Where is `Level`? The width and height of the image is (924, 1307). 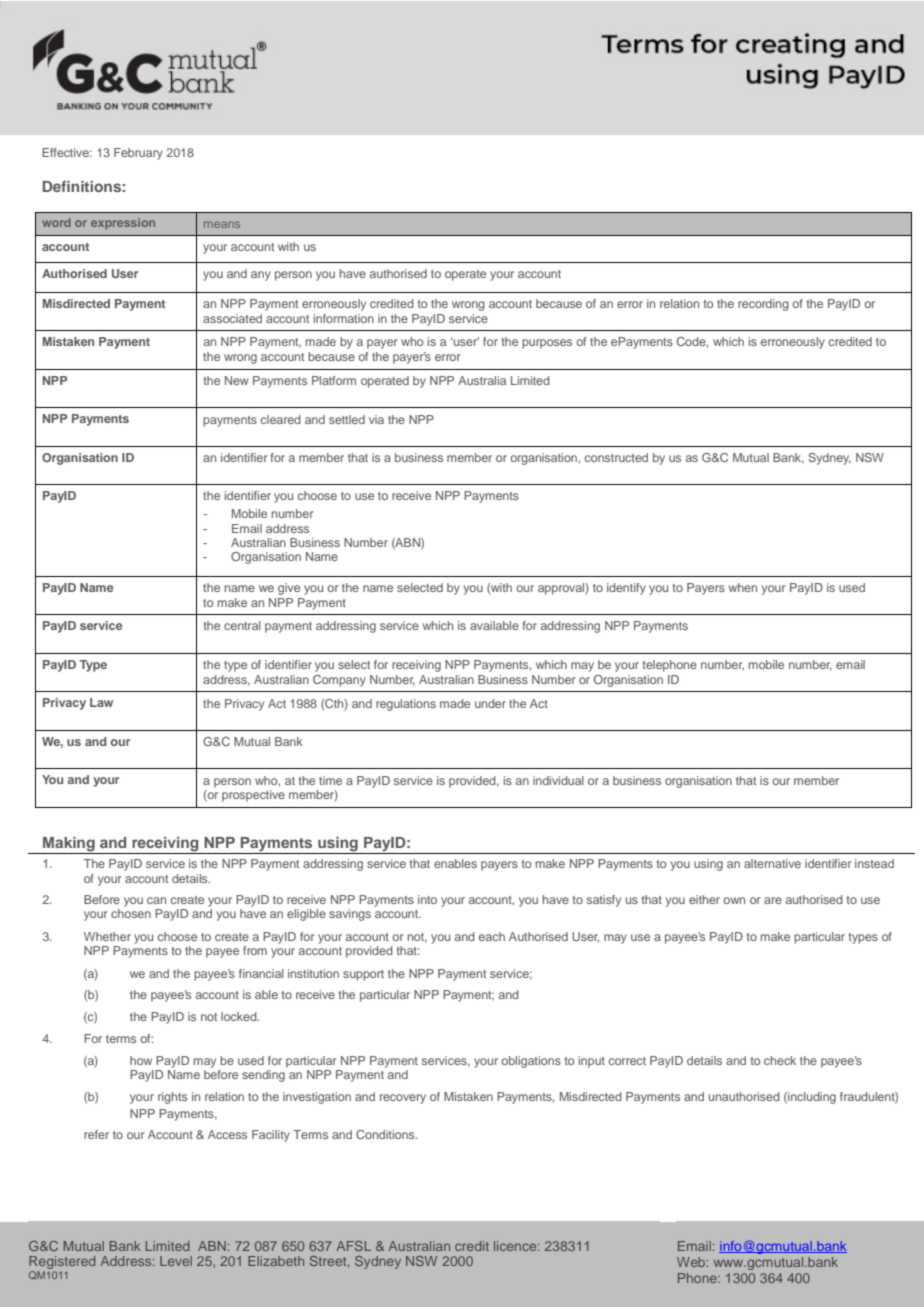 Level is located at coordinates (176, 1261).
